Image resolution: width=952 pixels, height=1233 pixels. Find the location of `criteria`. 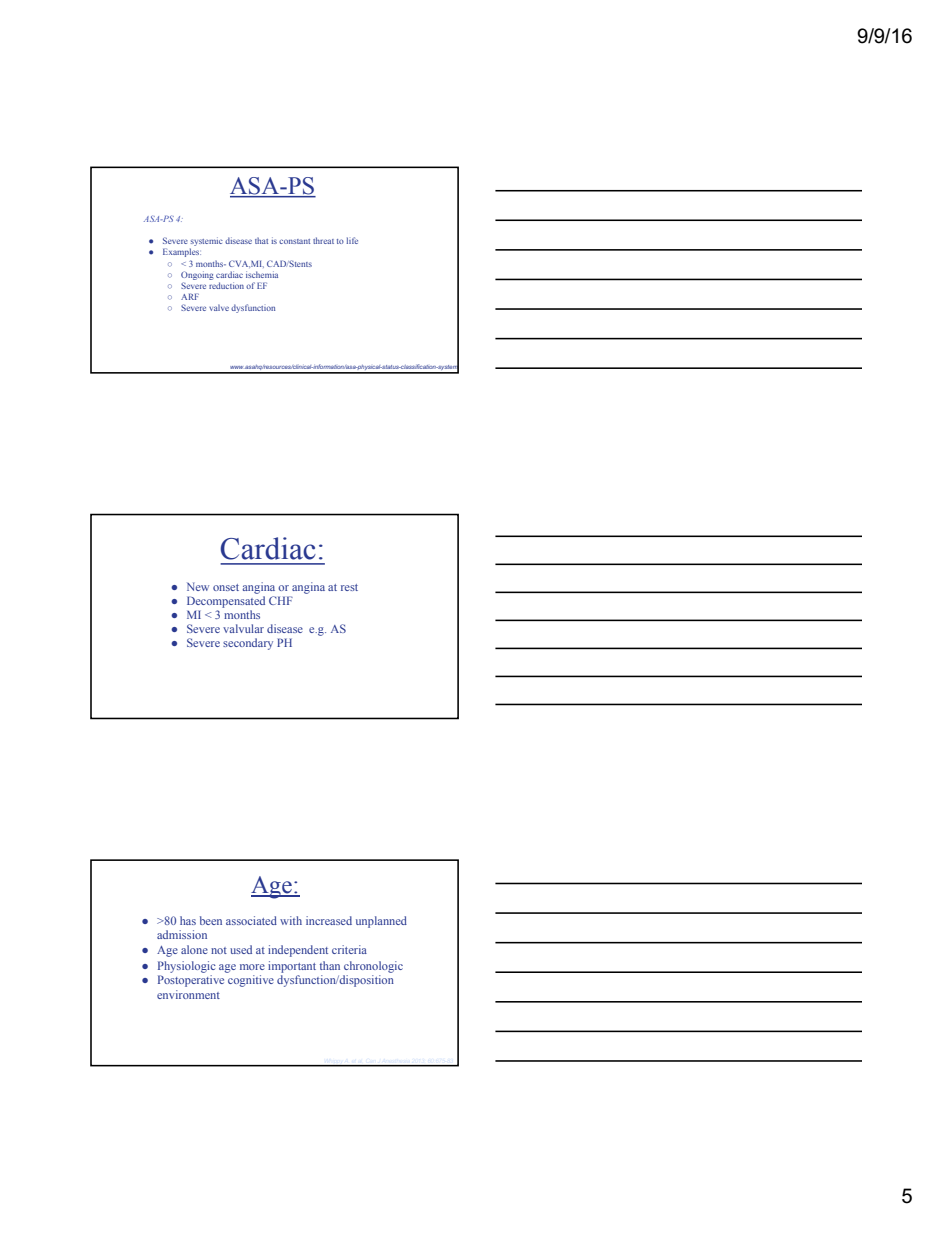

criteria is located at coordinates (349, 949).
